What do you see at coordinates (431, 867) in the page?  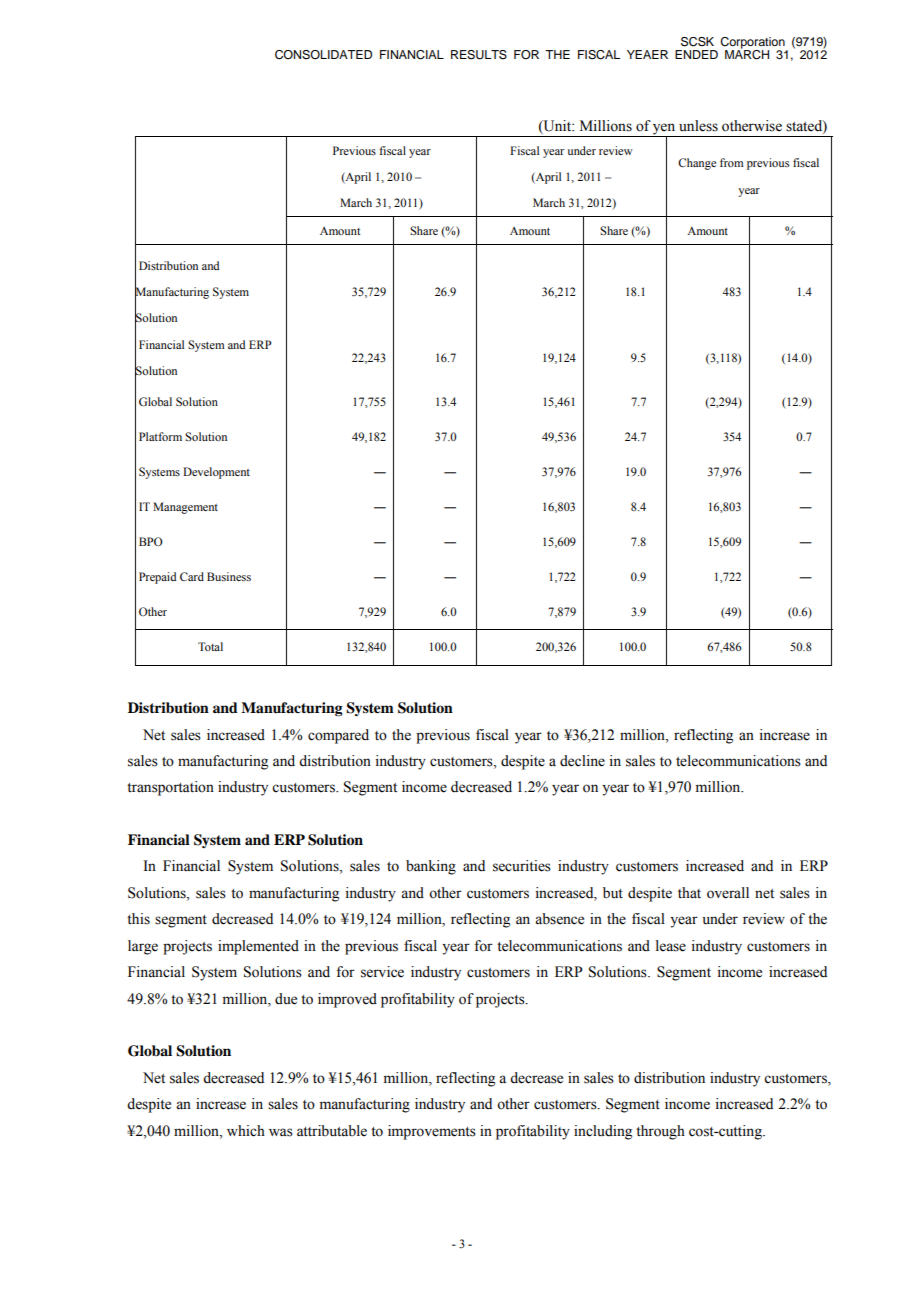 I see `banking` at bounding box center [431, 867].
